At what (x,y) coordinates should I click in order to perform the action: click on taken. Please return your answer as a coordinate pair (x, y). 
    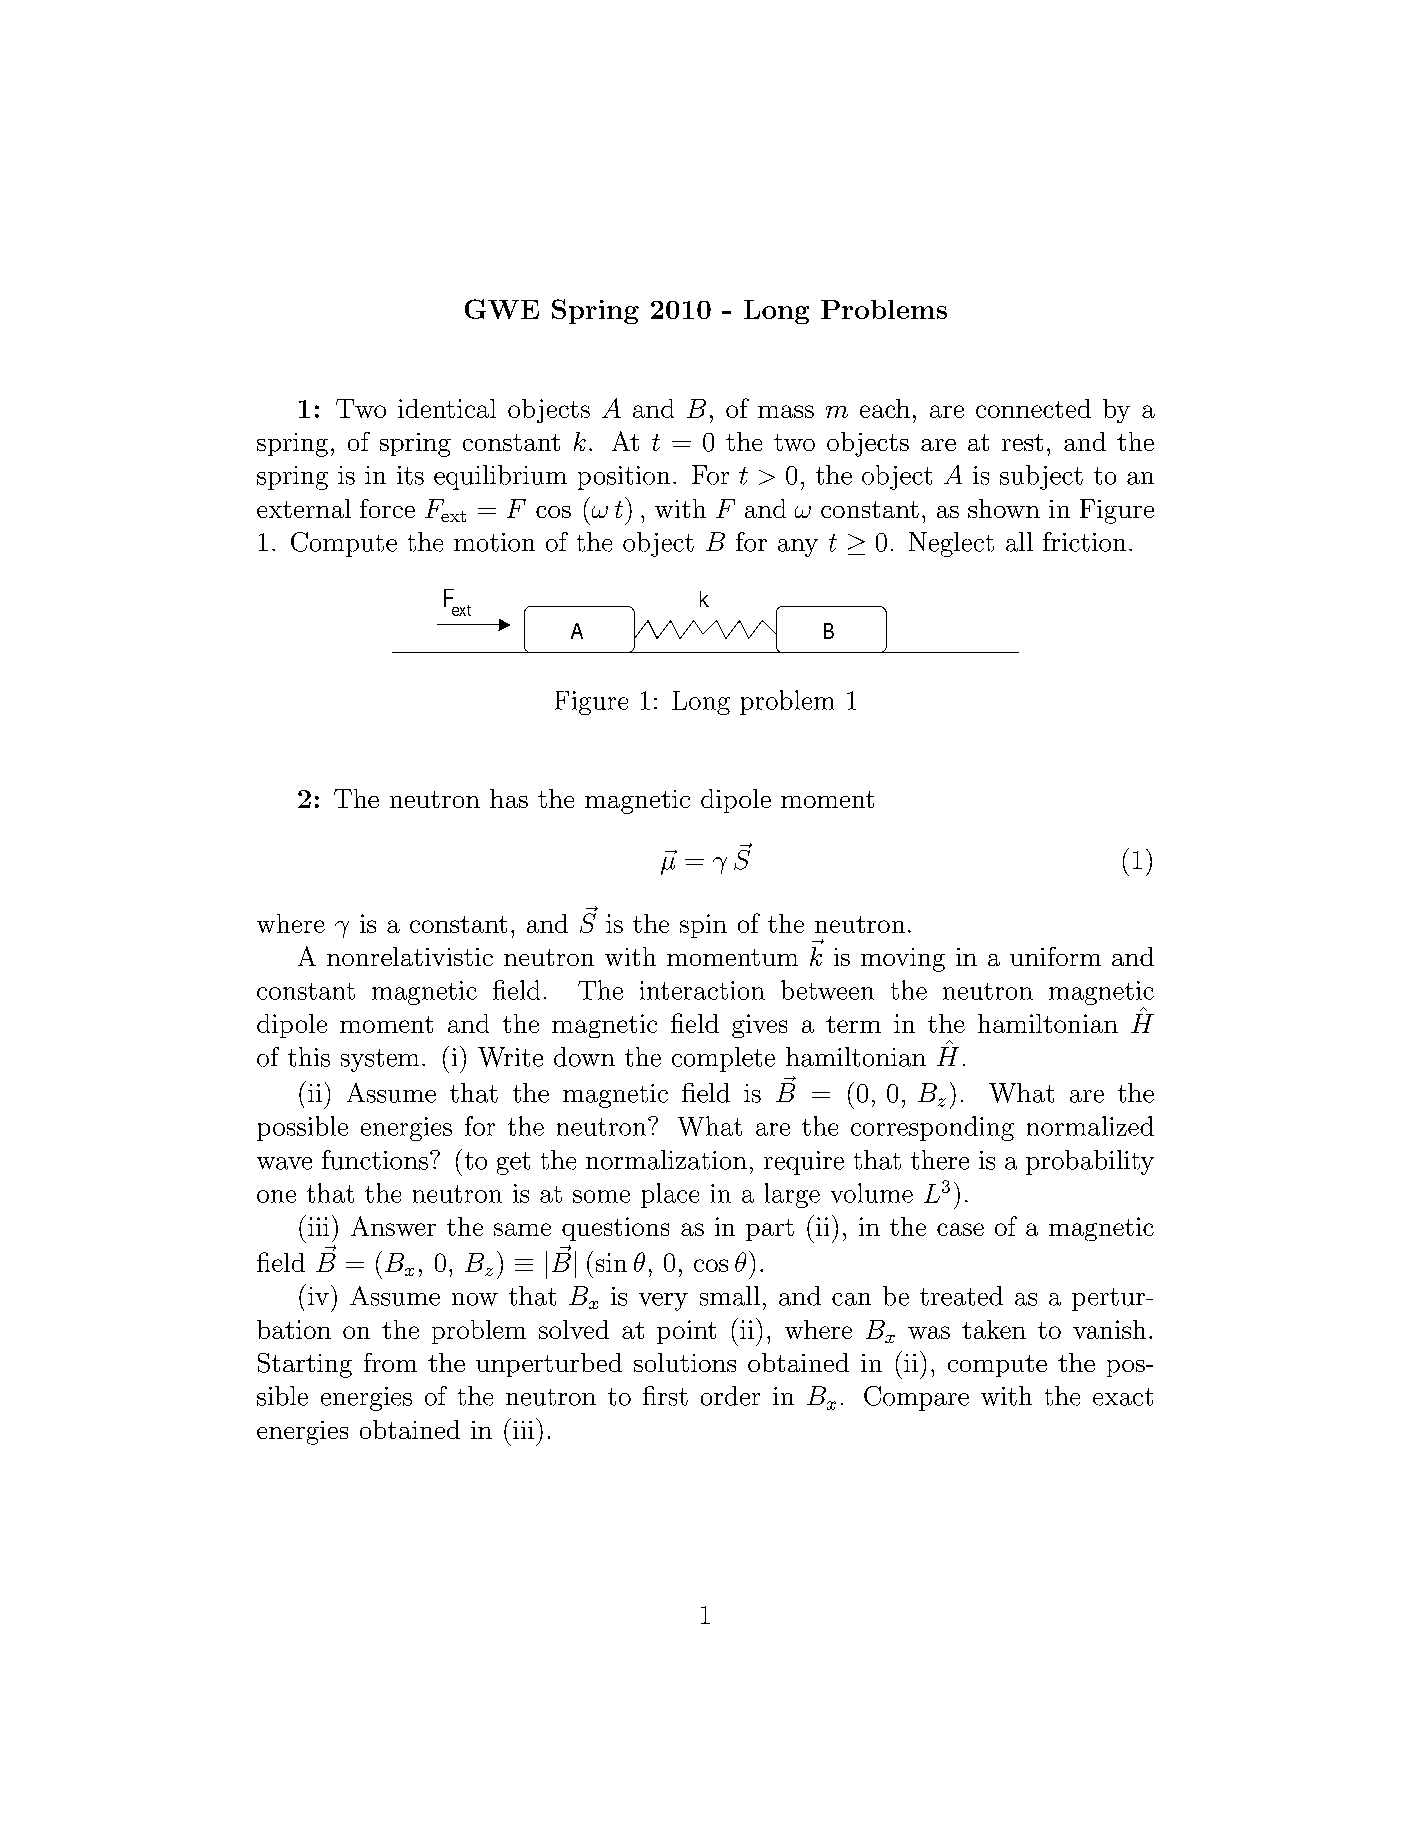
    Looking at the image, I should click on (994, 1329).
